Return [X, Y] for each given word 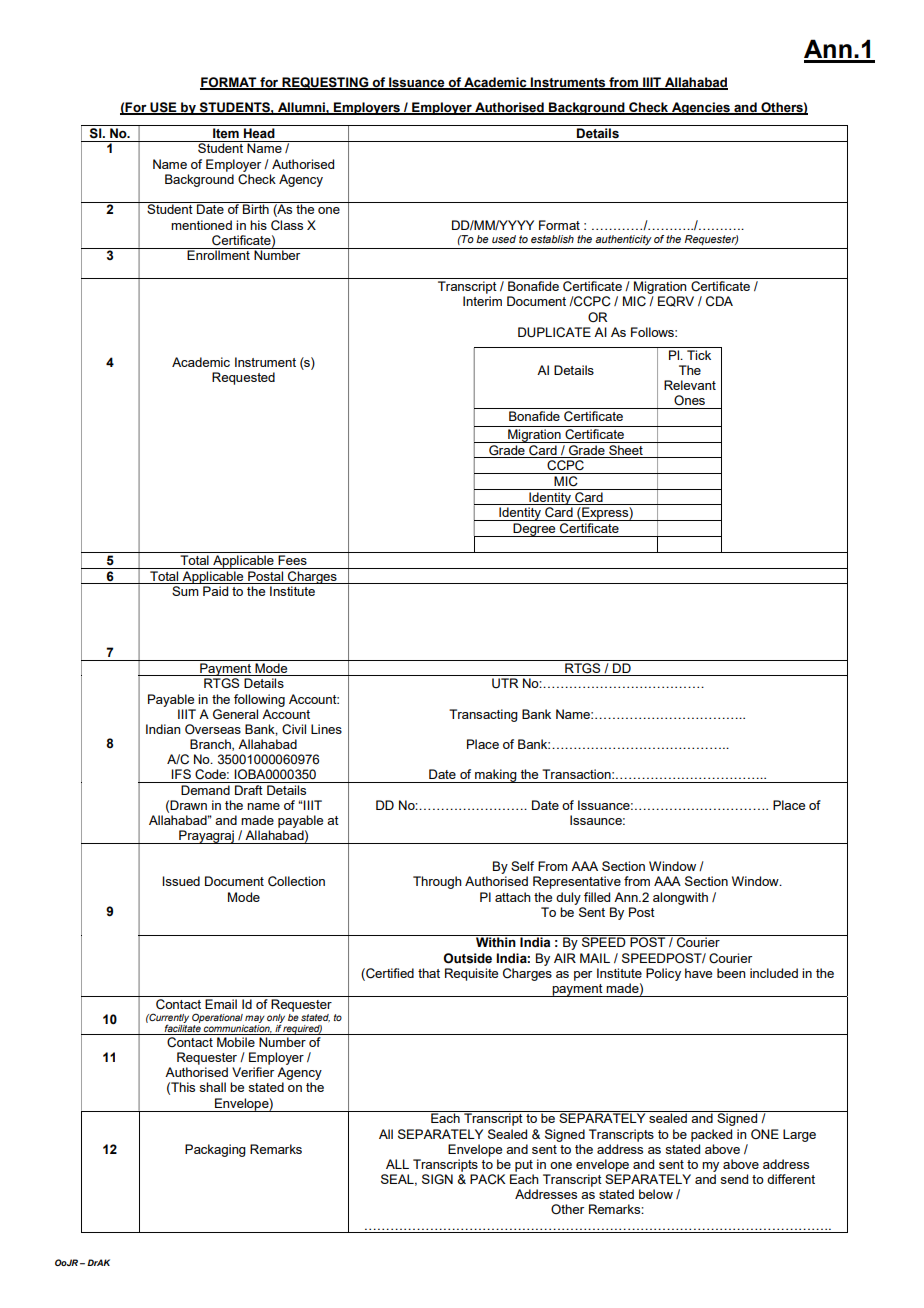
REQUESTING [325, 83]
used [504, 239]
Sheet [626, 448]
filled [597, 897]
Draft [249, 790]
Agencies [701, 108]
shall [212, 1087]
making [496, 776]
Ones [689, 400]
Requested [243, 378]
